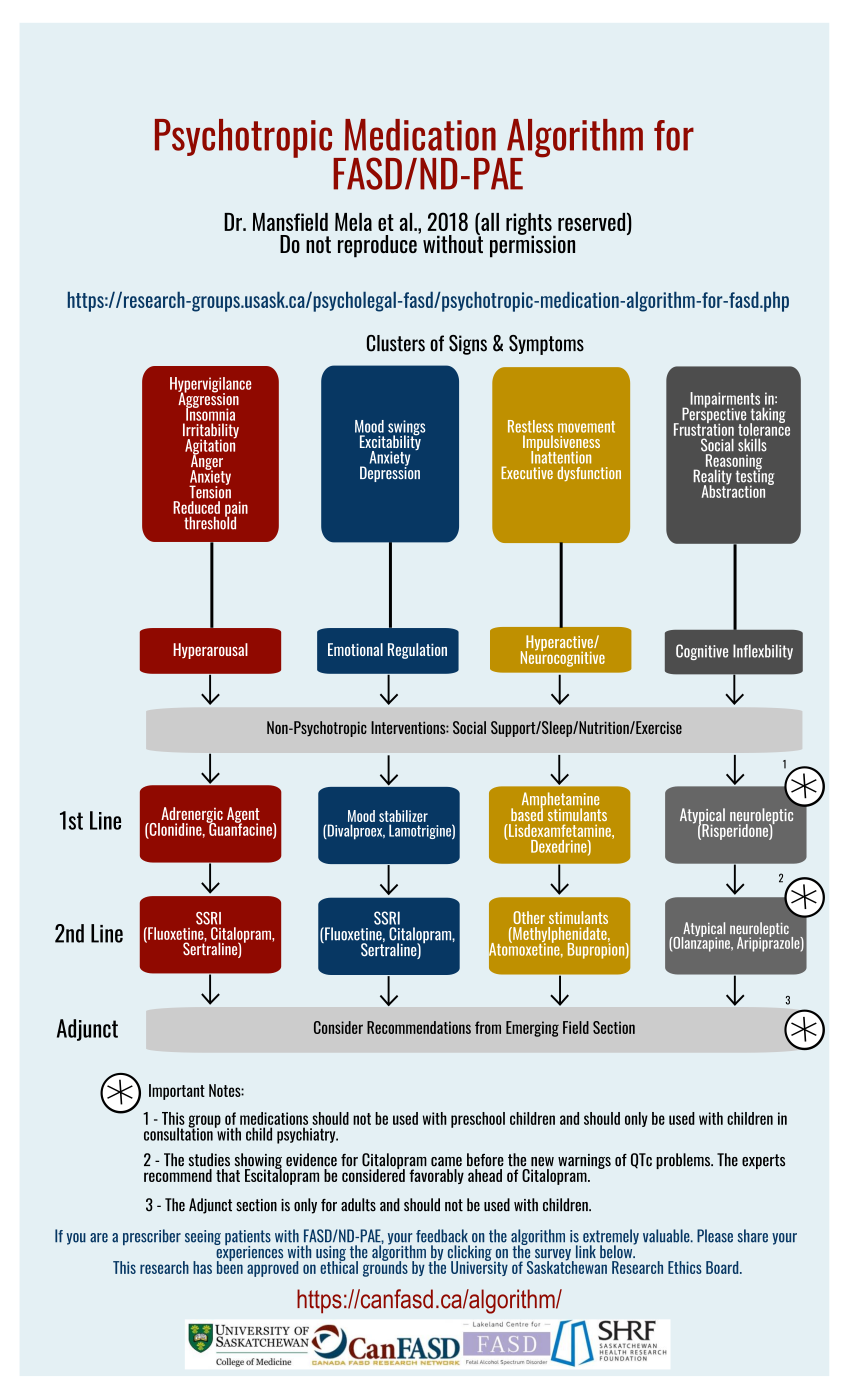  What do you see at coordinates (243, 816) in the screenshot?
I see `Agent` at bounding box center [243, 816].
